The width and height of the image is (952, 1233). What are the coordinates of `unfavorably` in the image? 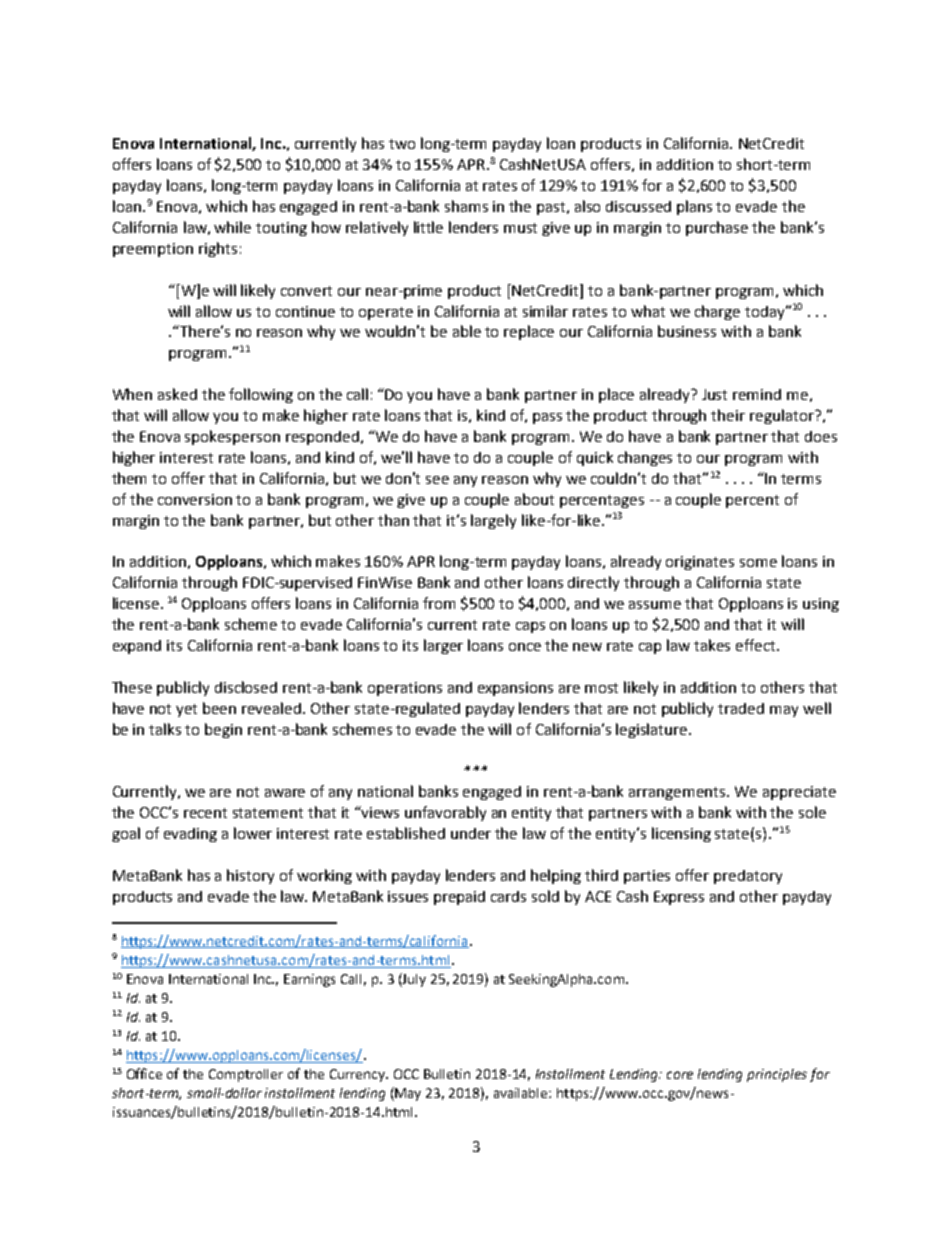 It's located at (445, 813).
